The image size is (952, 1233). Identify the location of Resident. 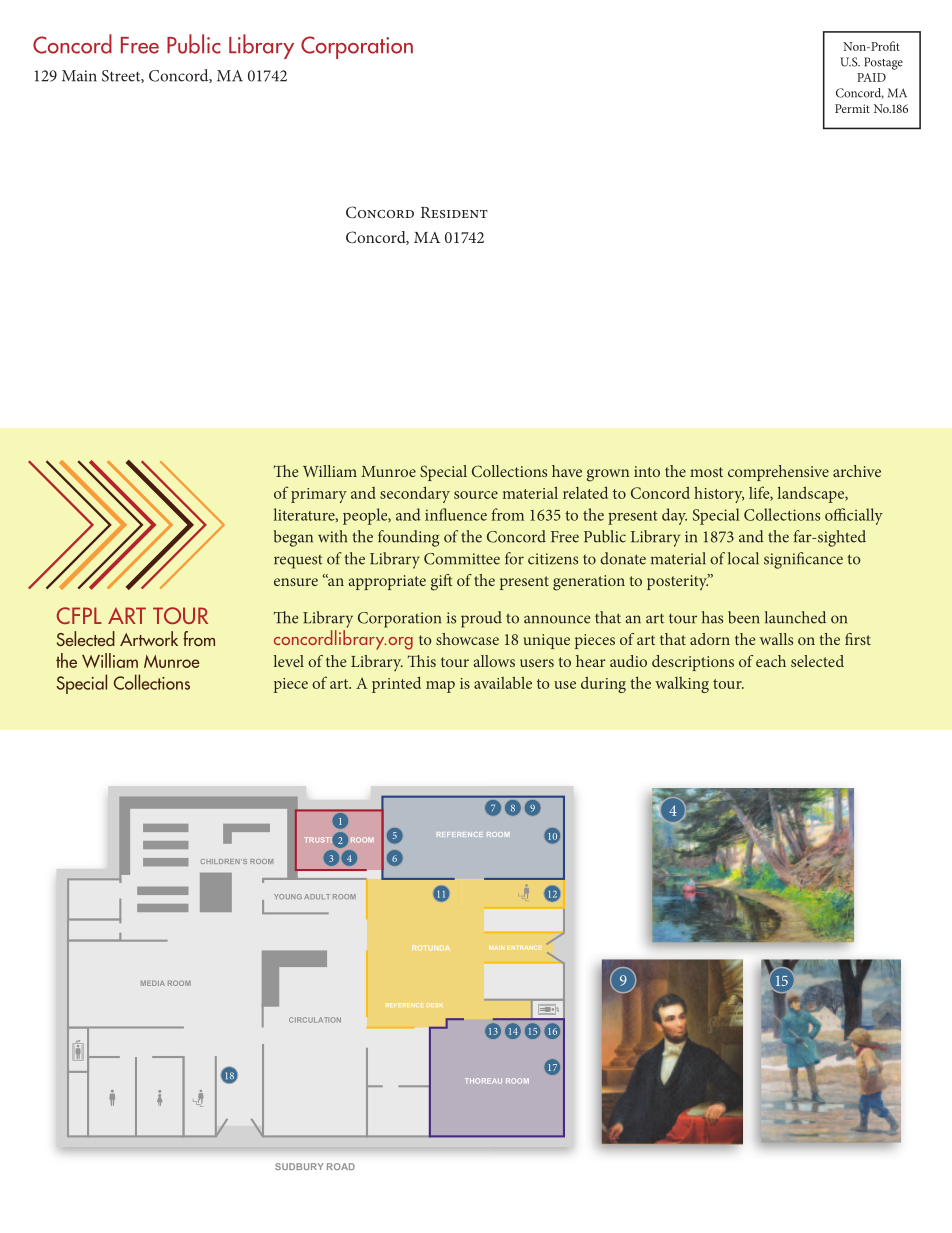
(454, 212).
